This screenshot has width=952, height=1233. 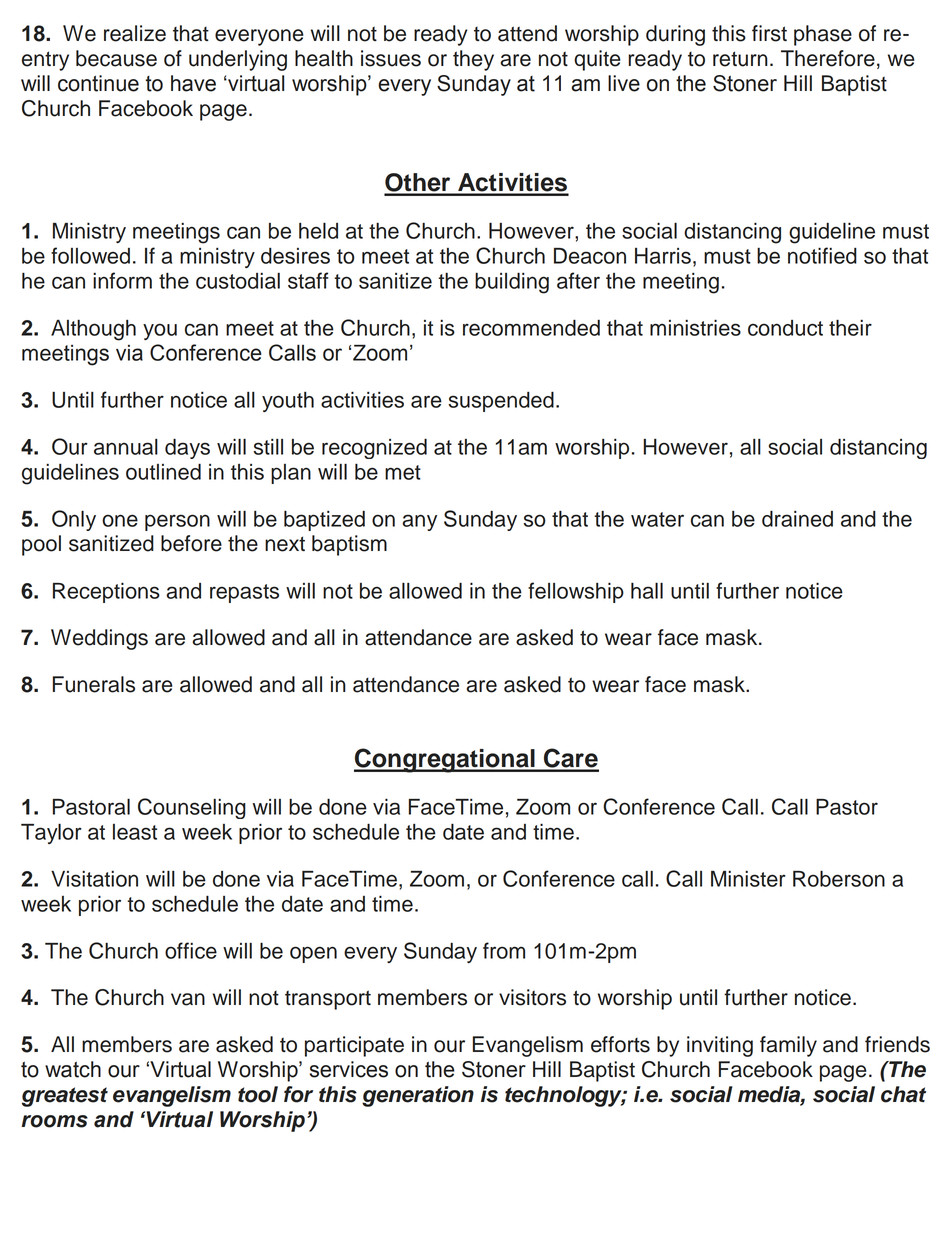 What do you see at coordinates (445, 760) in the screenshot?
I see `Congregational` at bounding box center [445, 760].
